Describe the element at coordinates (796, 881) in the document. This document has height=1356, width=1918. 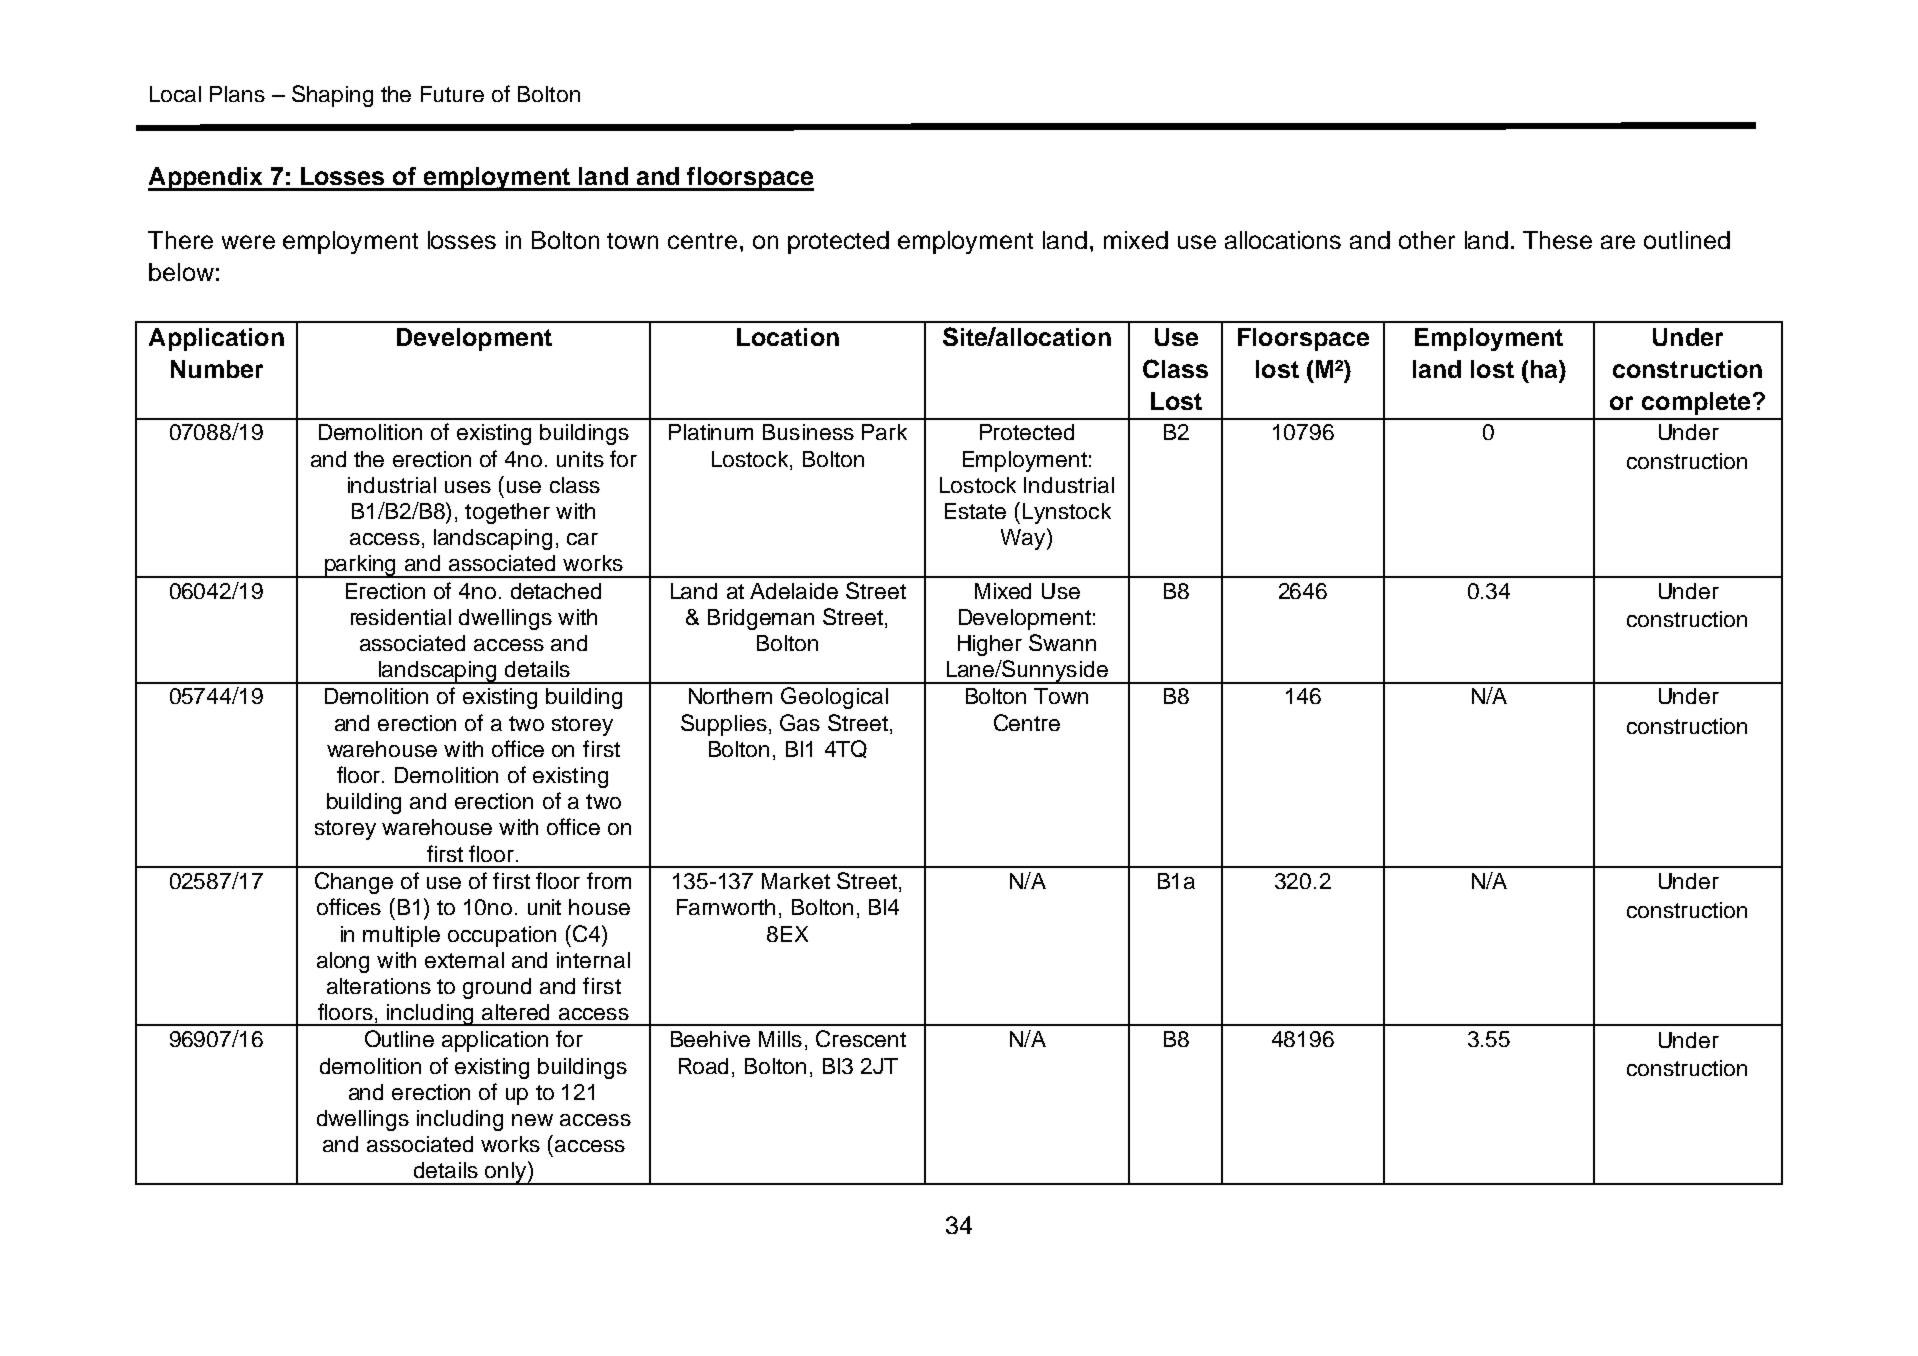
I see `Market` at that location.
